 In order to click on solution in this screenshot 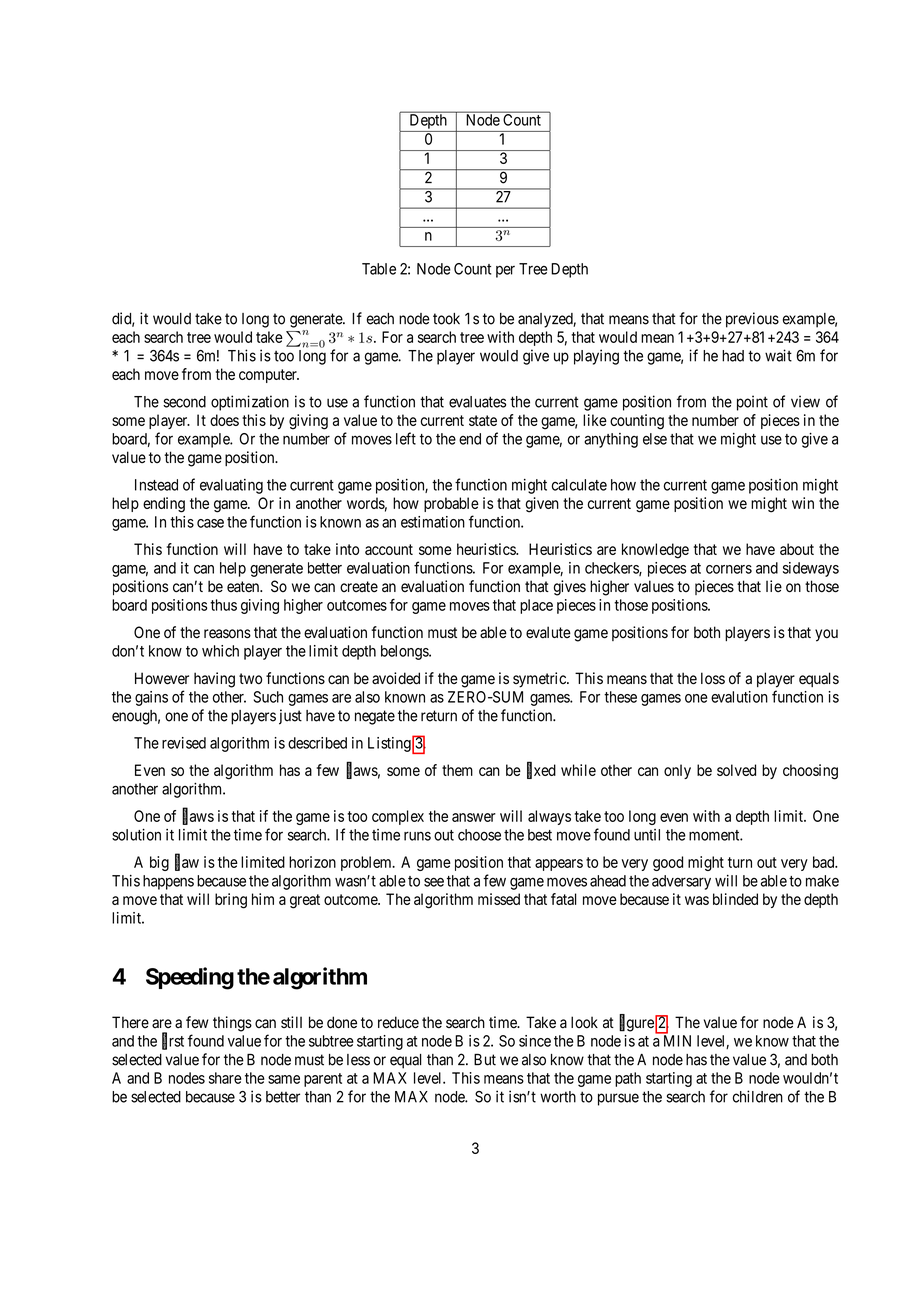, I will do `click(136, 835)`.
